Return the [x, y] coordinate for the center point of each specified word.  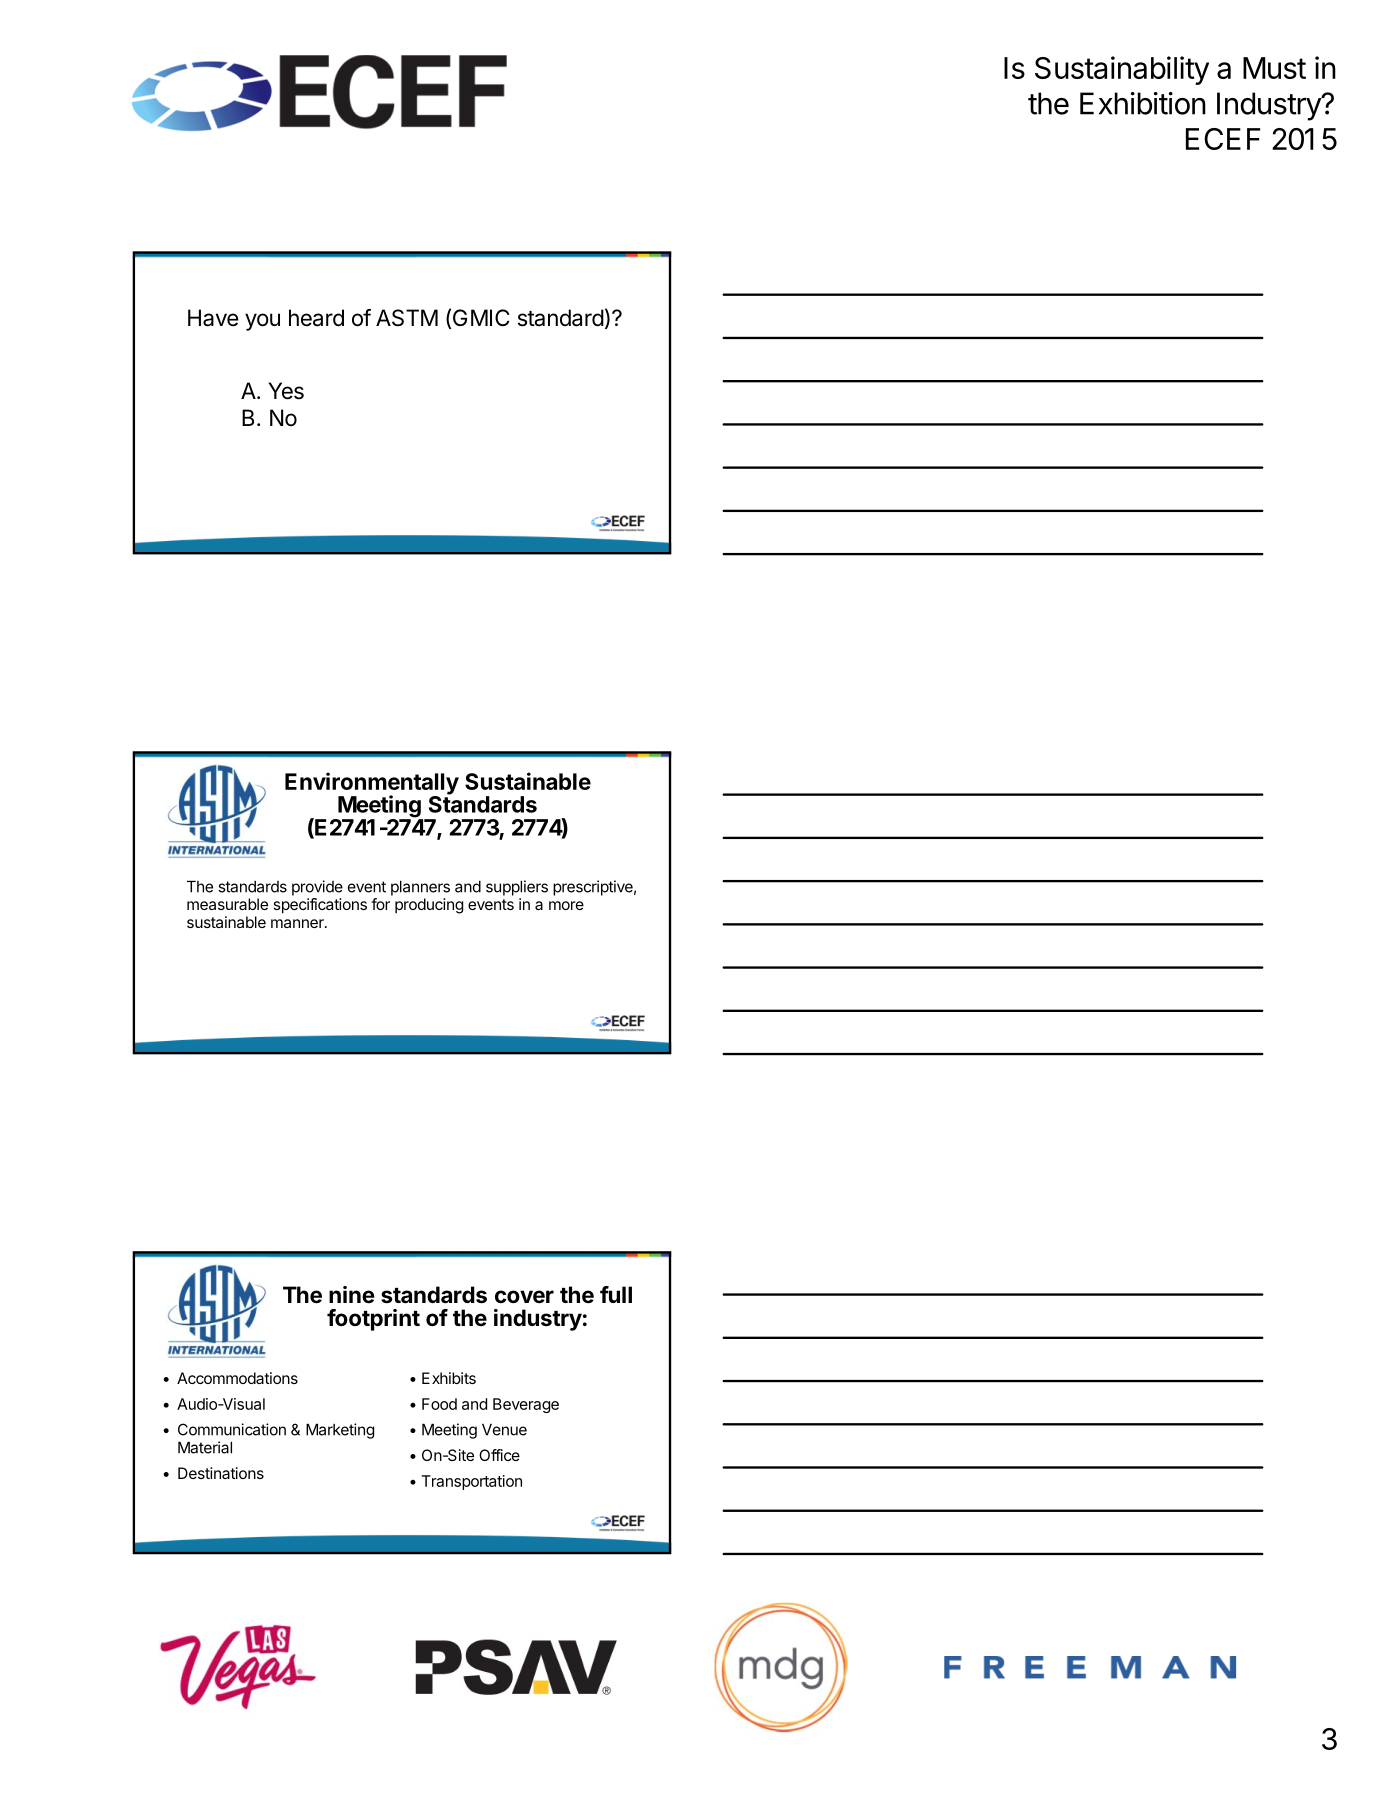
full [616, 1294]
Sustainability [1122, 70]
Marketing [340, 1431]
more [566, 905]
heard [316, 318]
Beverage [526, 1405]
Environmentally [372, 784]
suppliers [517, 888]
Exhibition [1143, 103]
